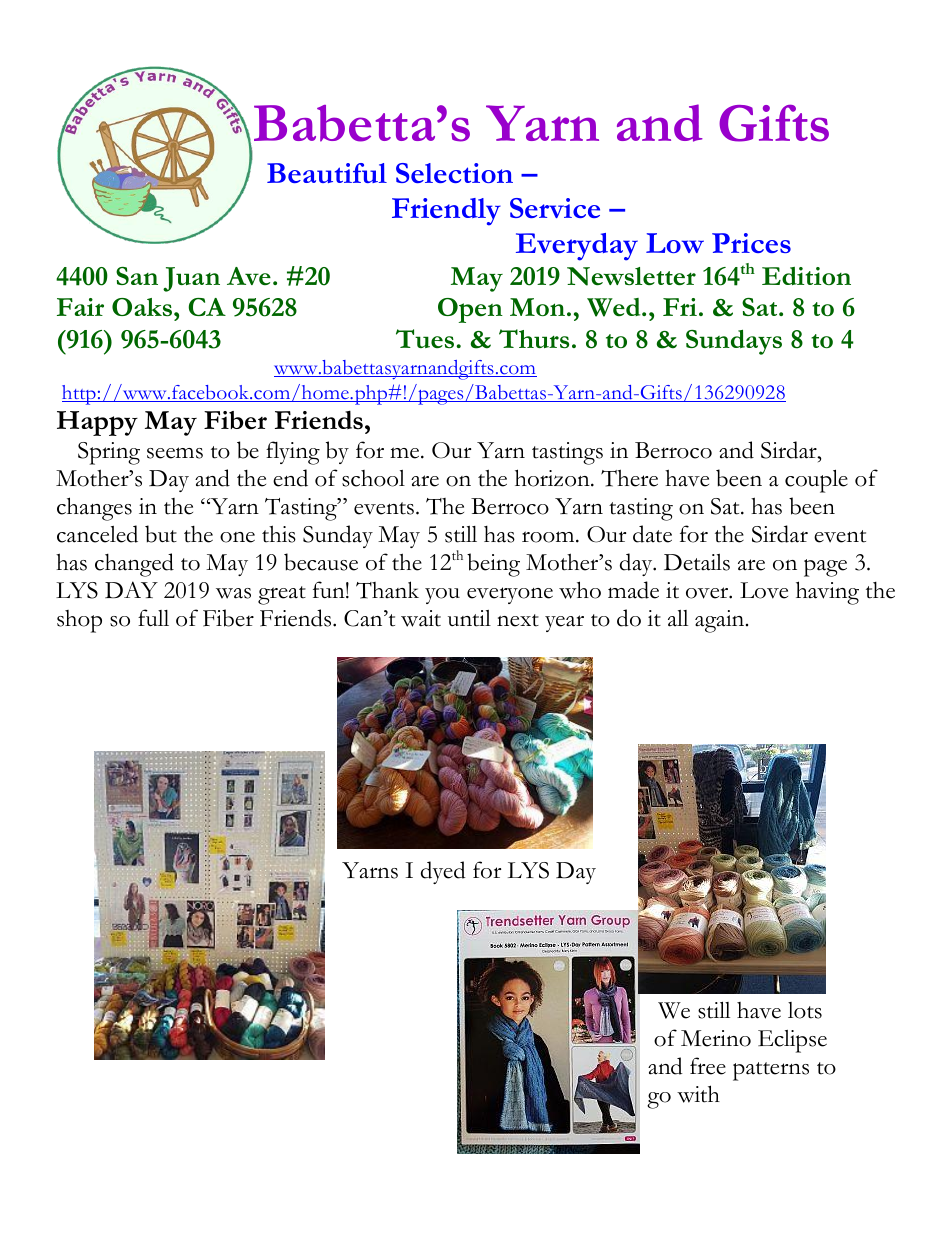  Describe the element at coordinates (698, 1094) in the screenshot. I see `with` at that location.
